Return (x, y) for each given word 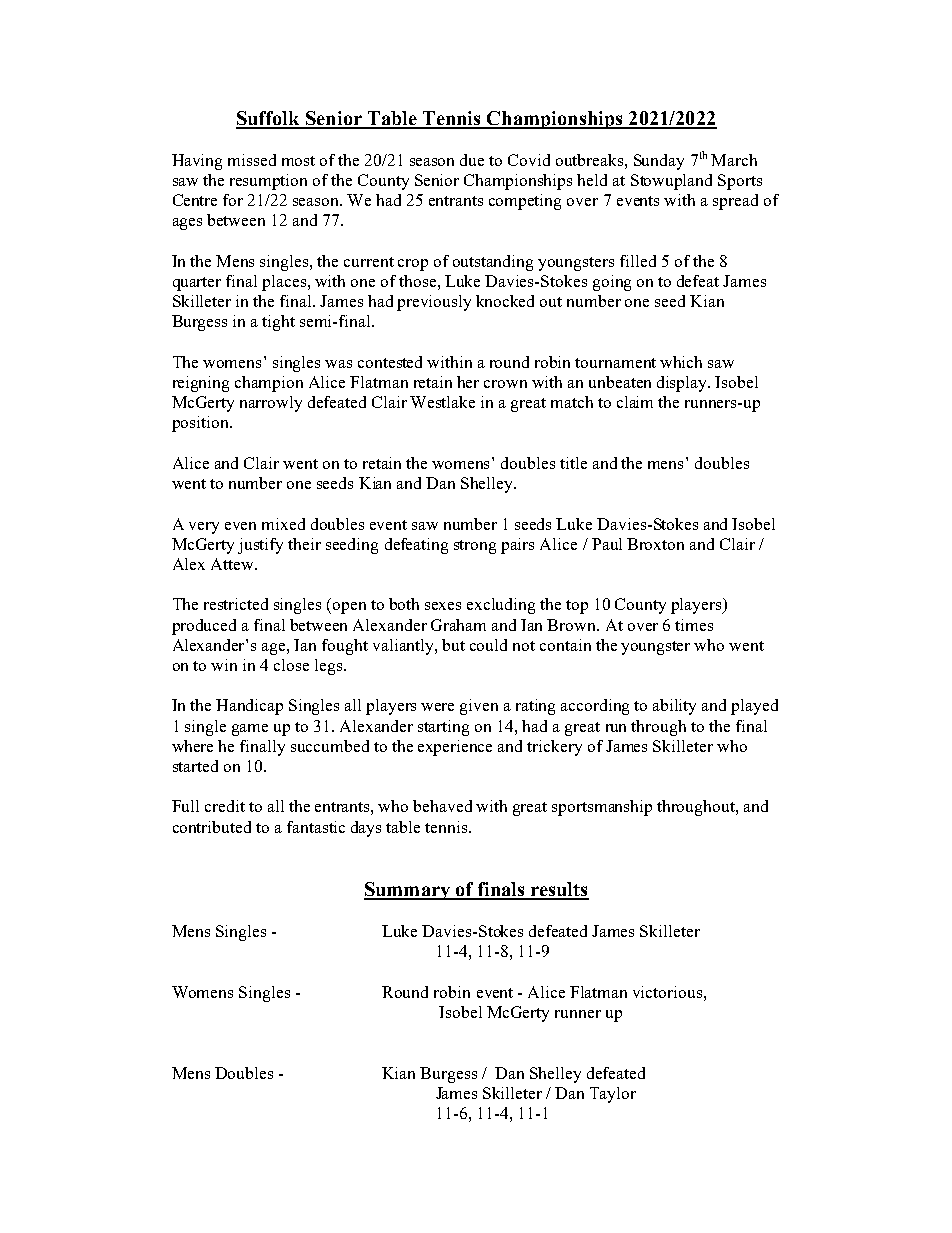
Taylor (613, 1095)
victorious (669, 992)
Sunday (659, 162)
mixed (283, 524)
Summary (408, 891)
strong (475, 547)
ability (674, 707)
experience (455, 748)
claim (635, 402)
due (472, 160)
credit (225, 806)
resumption (268, 182)
